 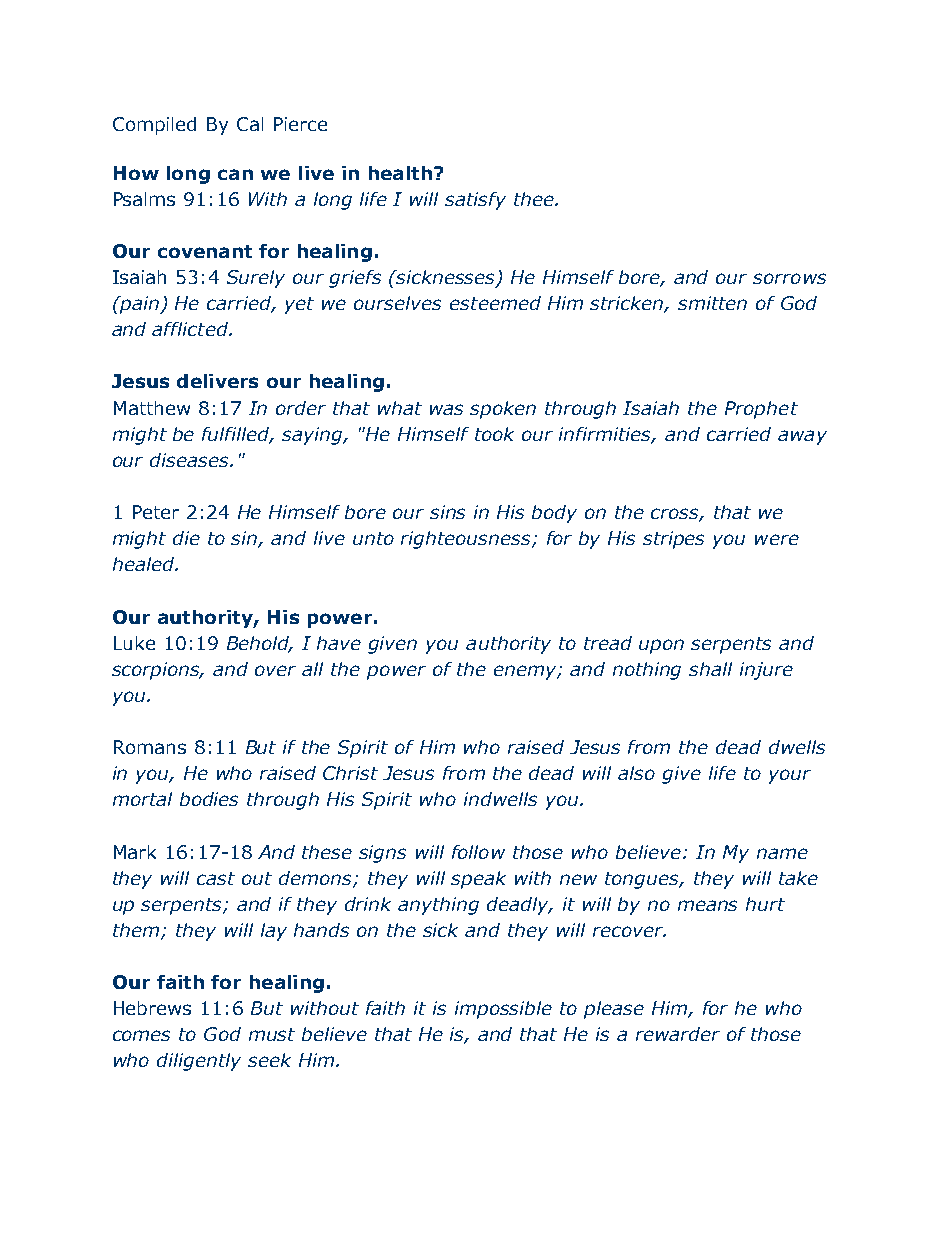 What do you see at coordinates (199, 1062) in the page?
I see `diligently` at bounding box center [199, 1062].
